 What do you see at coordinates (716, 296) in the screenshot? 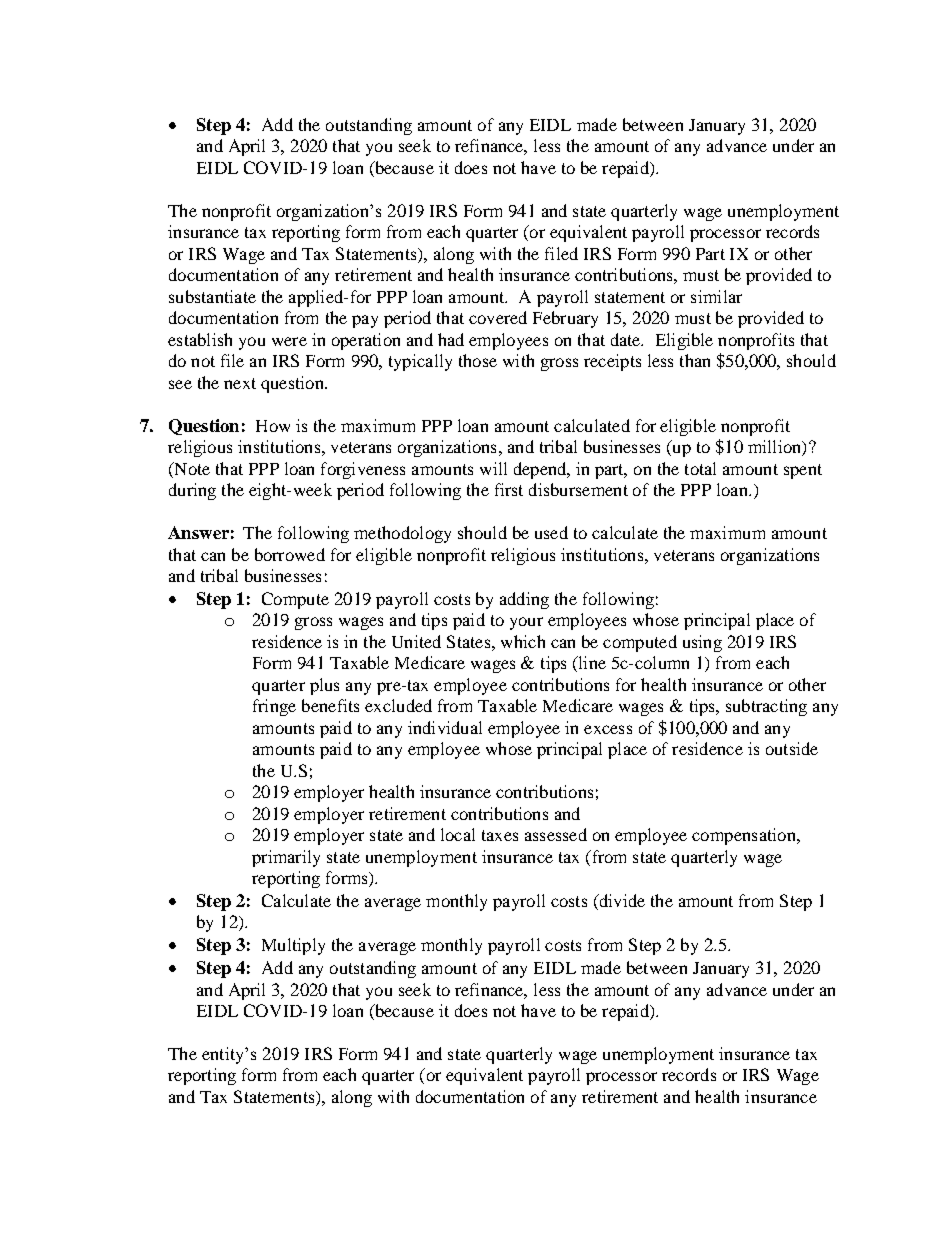
I see `similar` at bounding box center [716, 296].
